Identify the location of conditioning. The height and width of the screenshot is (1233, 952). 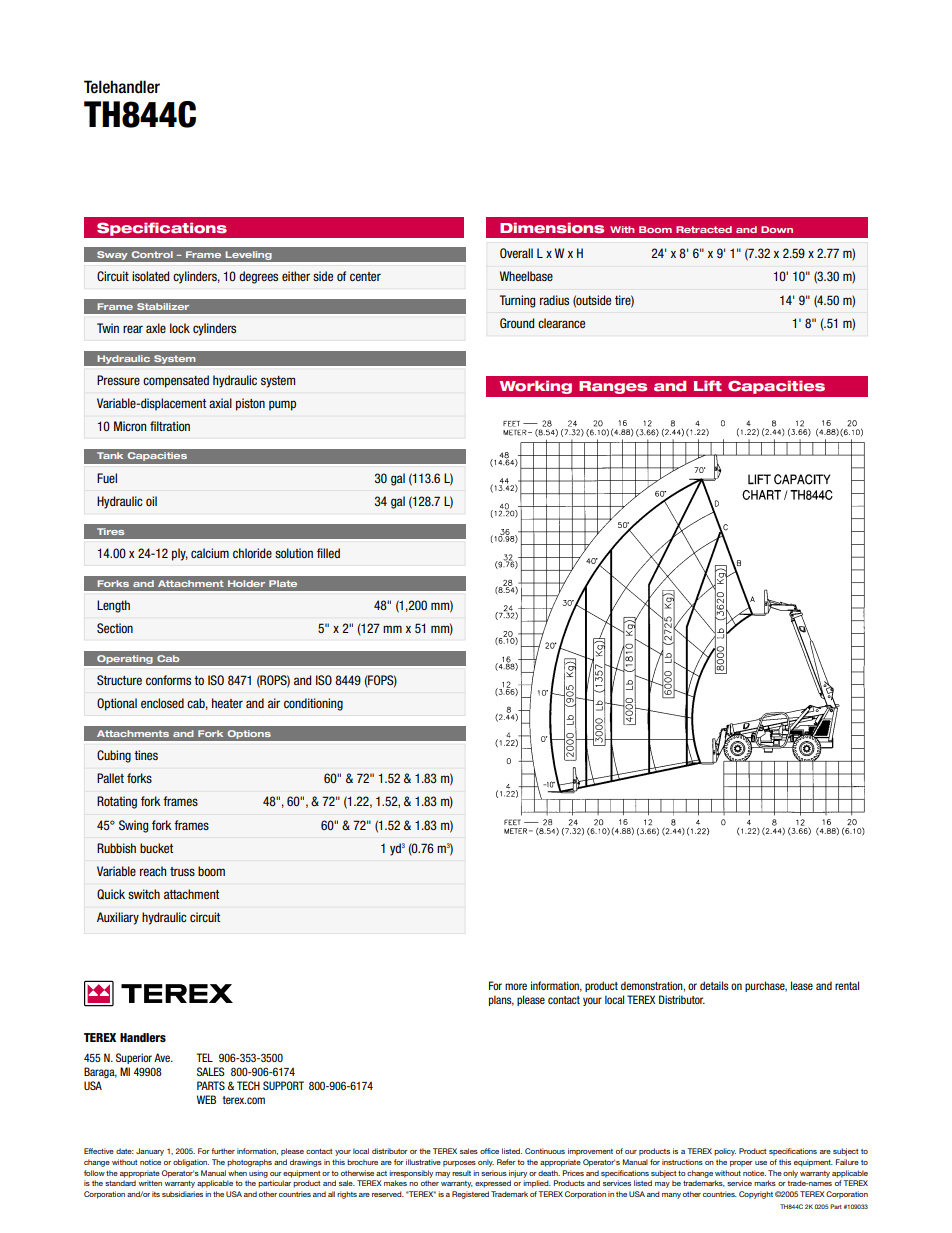
(313, 704).
